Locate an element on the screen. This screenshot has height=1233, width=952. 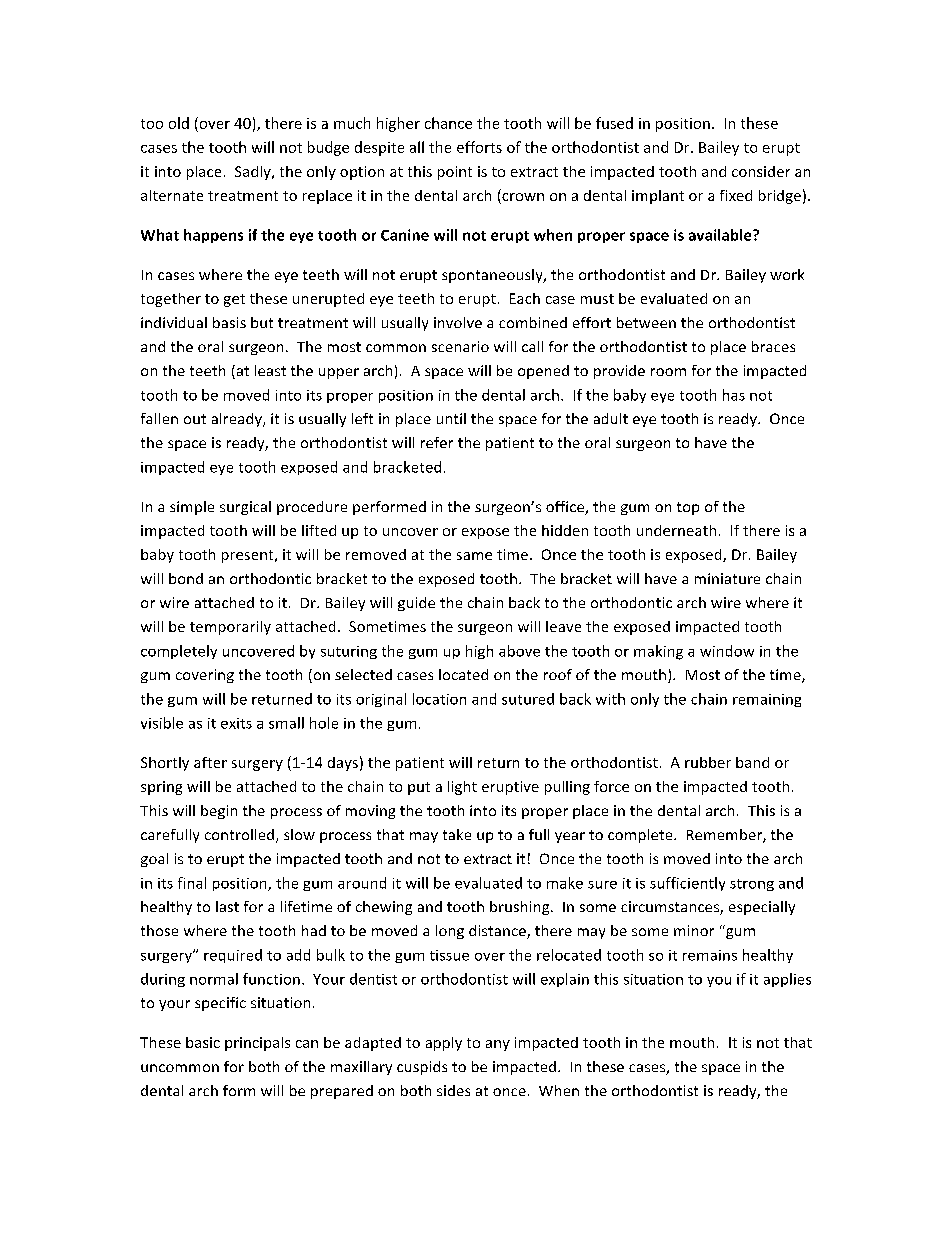
surgical is located at coordinates (245, 508).
